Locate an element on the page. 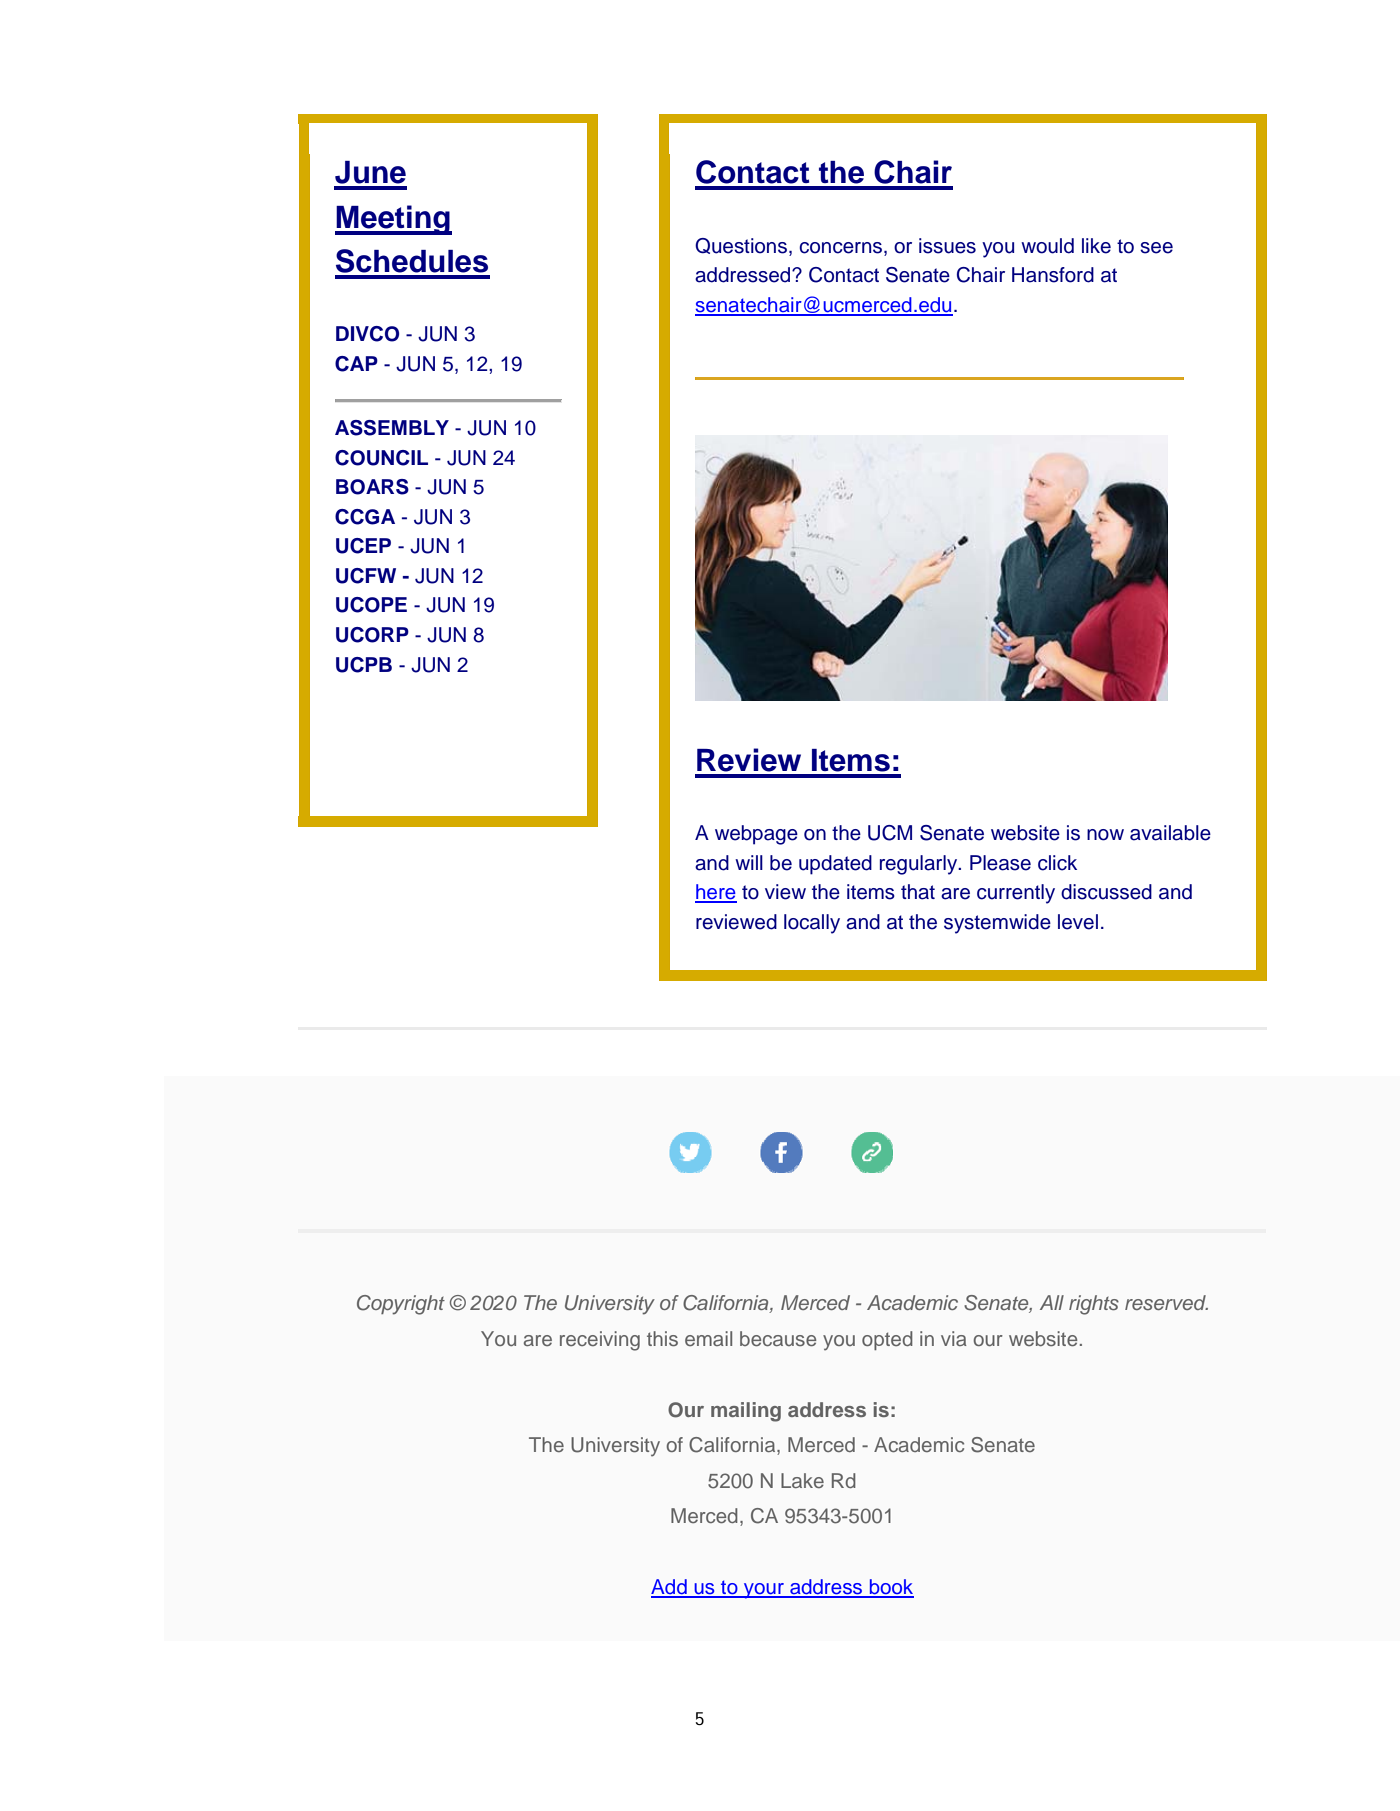 Image resolution: width=1400 pixels, height=1811 pixels. your is located at coordinates (764, 1591).
